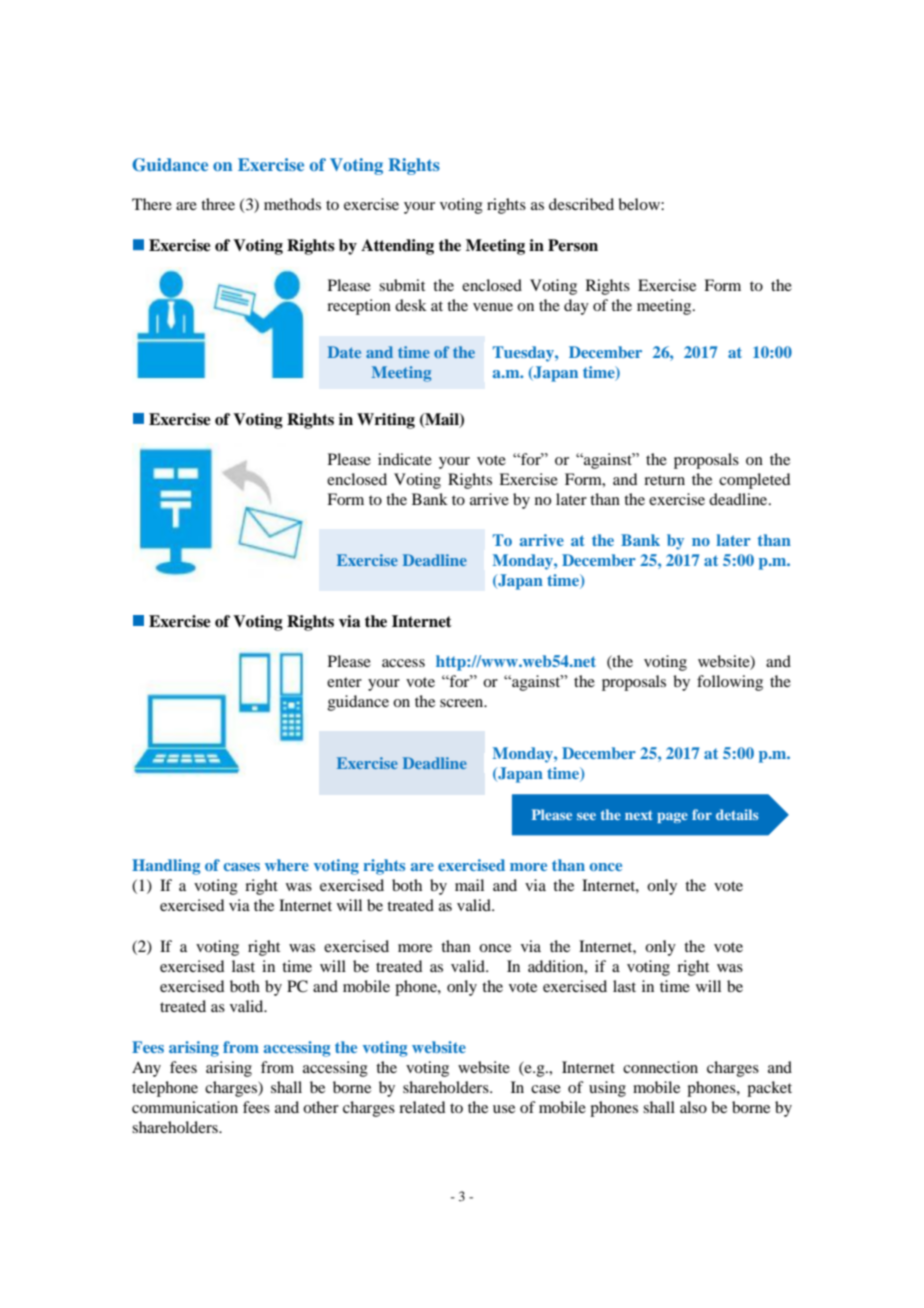 The image size is (924, 1308). I want to click on indicate, so click(405, 459).
